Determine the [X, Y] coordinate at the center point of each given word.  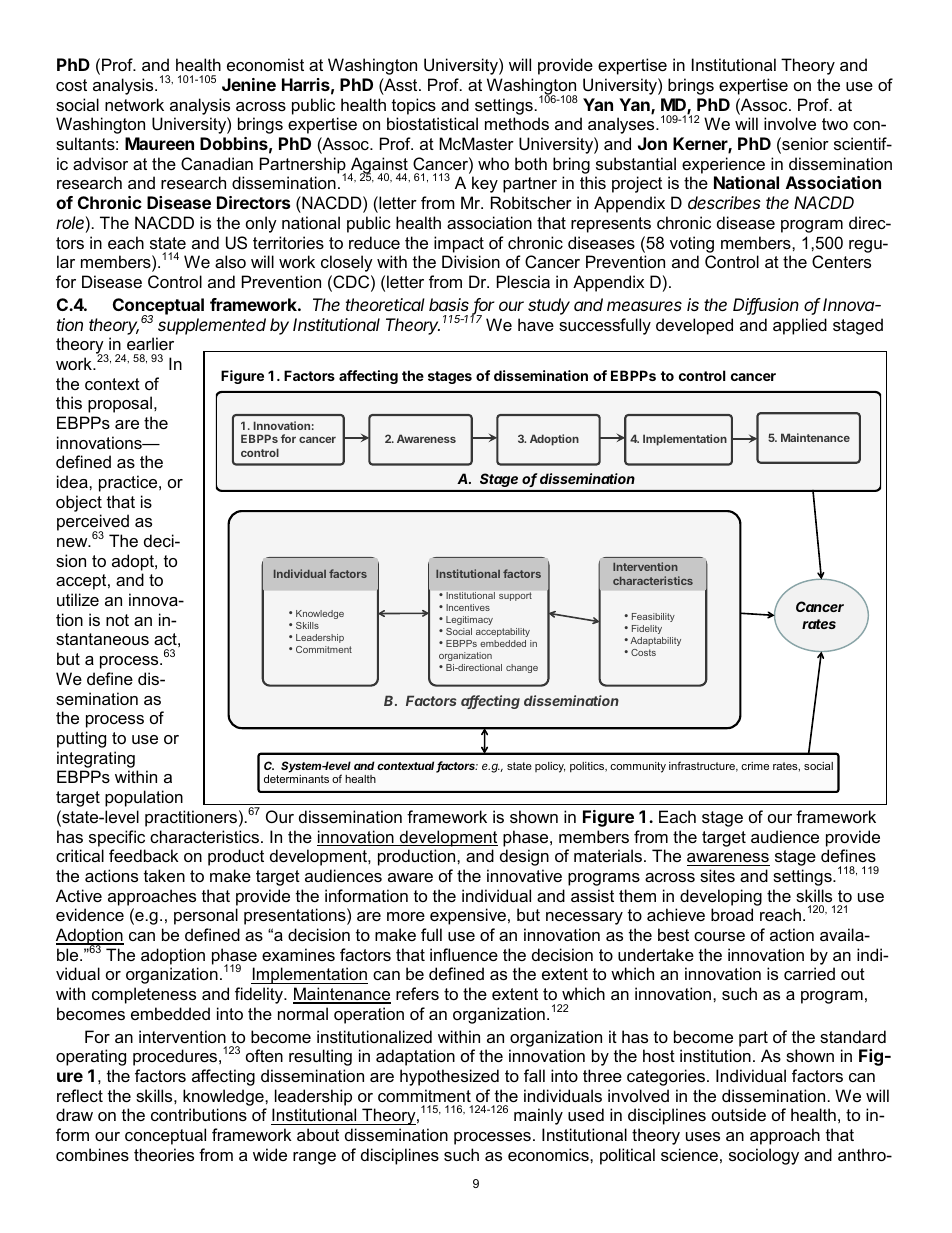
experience [723, 165]
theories [164, 1154]
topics [414, 106]
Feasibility [653, 617]
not [117, 620]
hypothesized [449, 1077]
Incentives [468, 607]
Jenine [249, 84]
